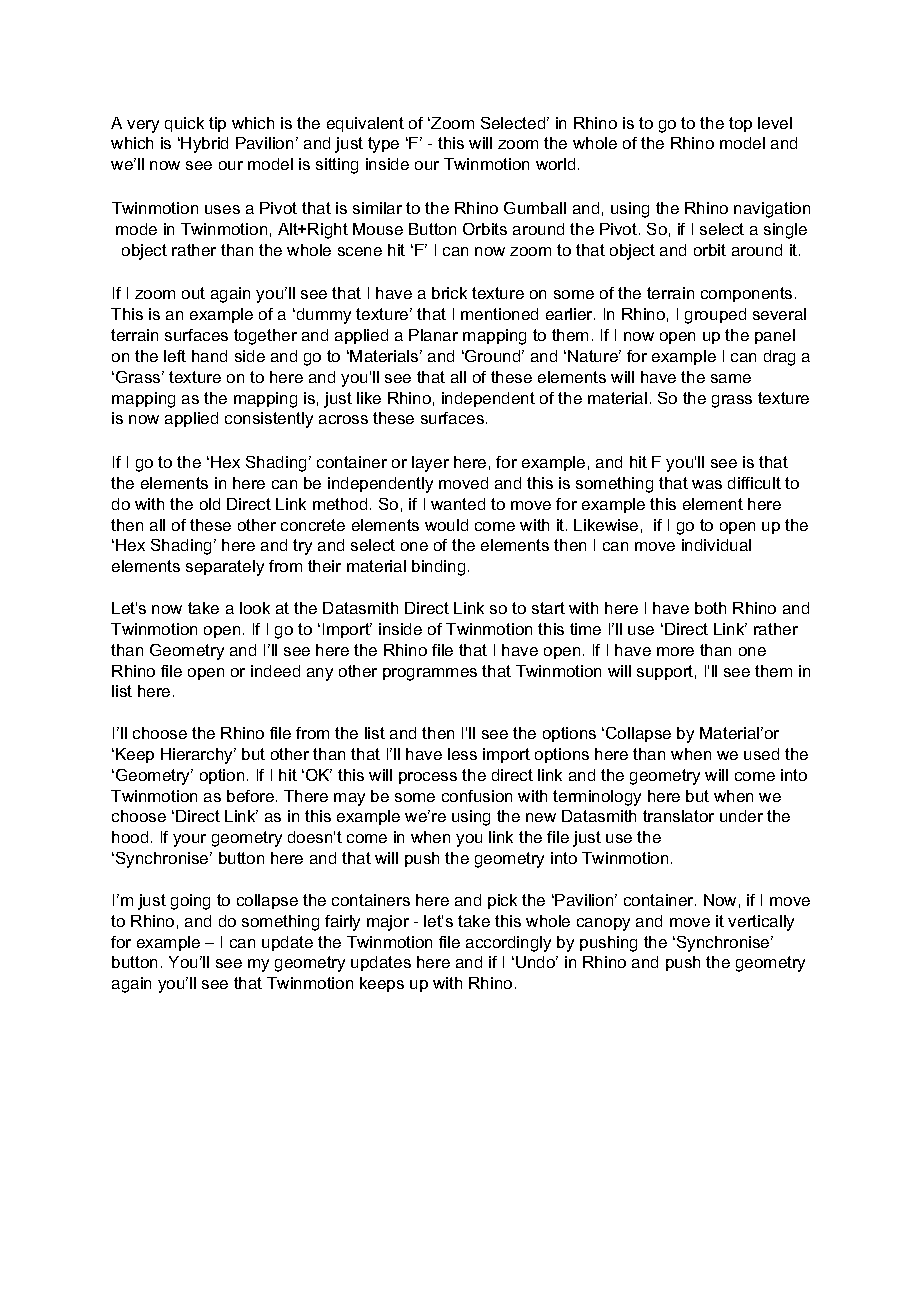  Describe the element at coordinates (383, 145) in the document. I see `type` at that location.
